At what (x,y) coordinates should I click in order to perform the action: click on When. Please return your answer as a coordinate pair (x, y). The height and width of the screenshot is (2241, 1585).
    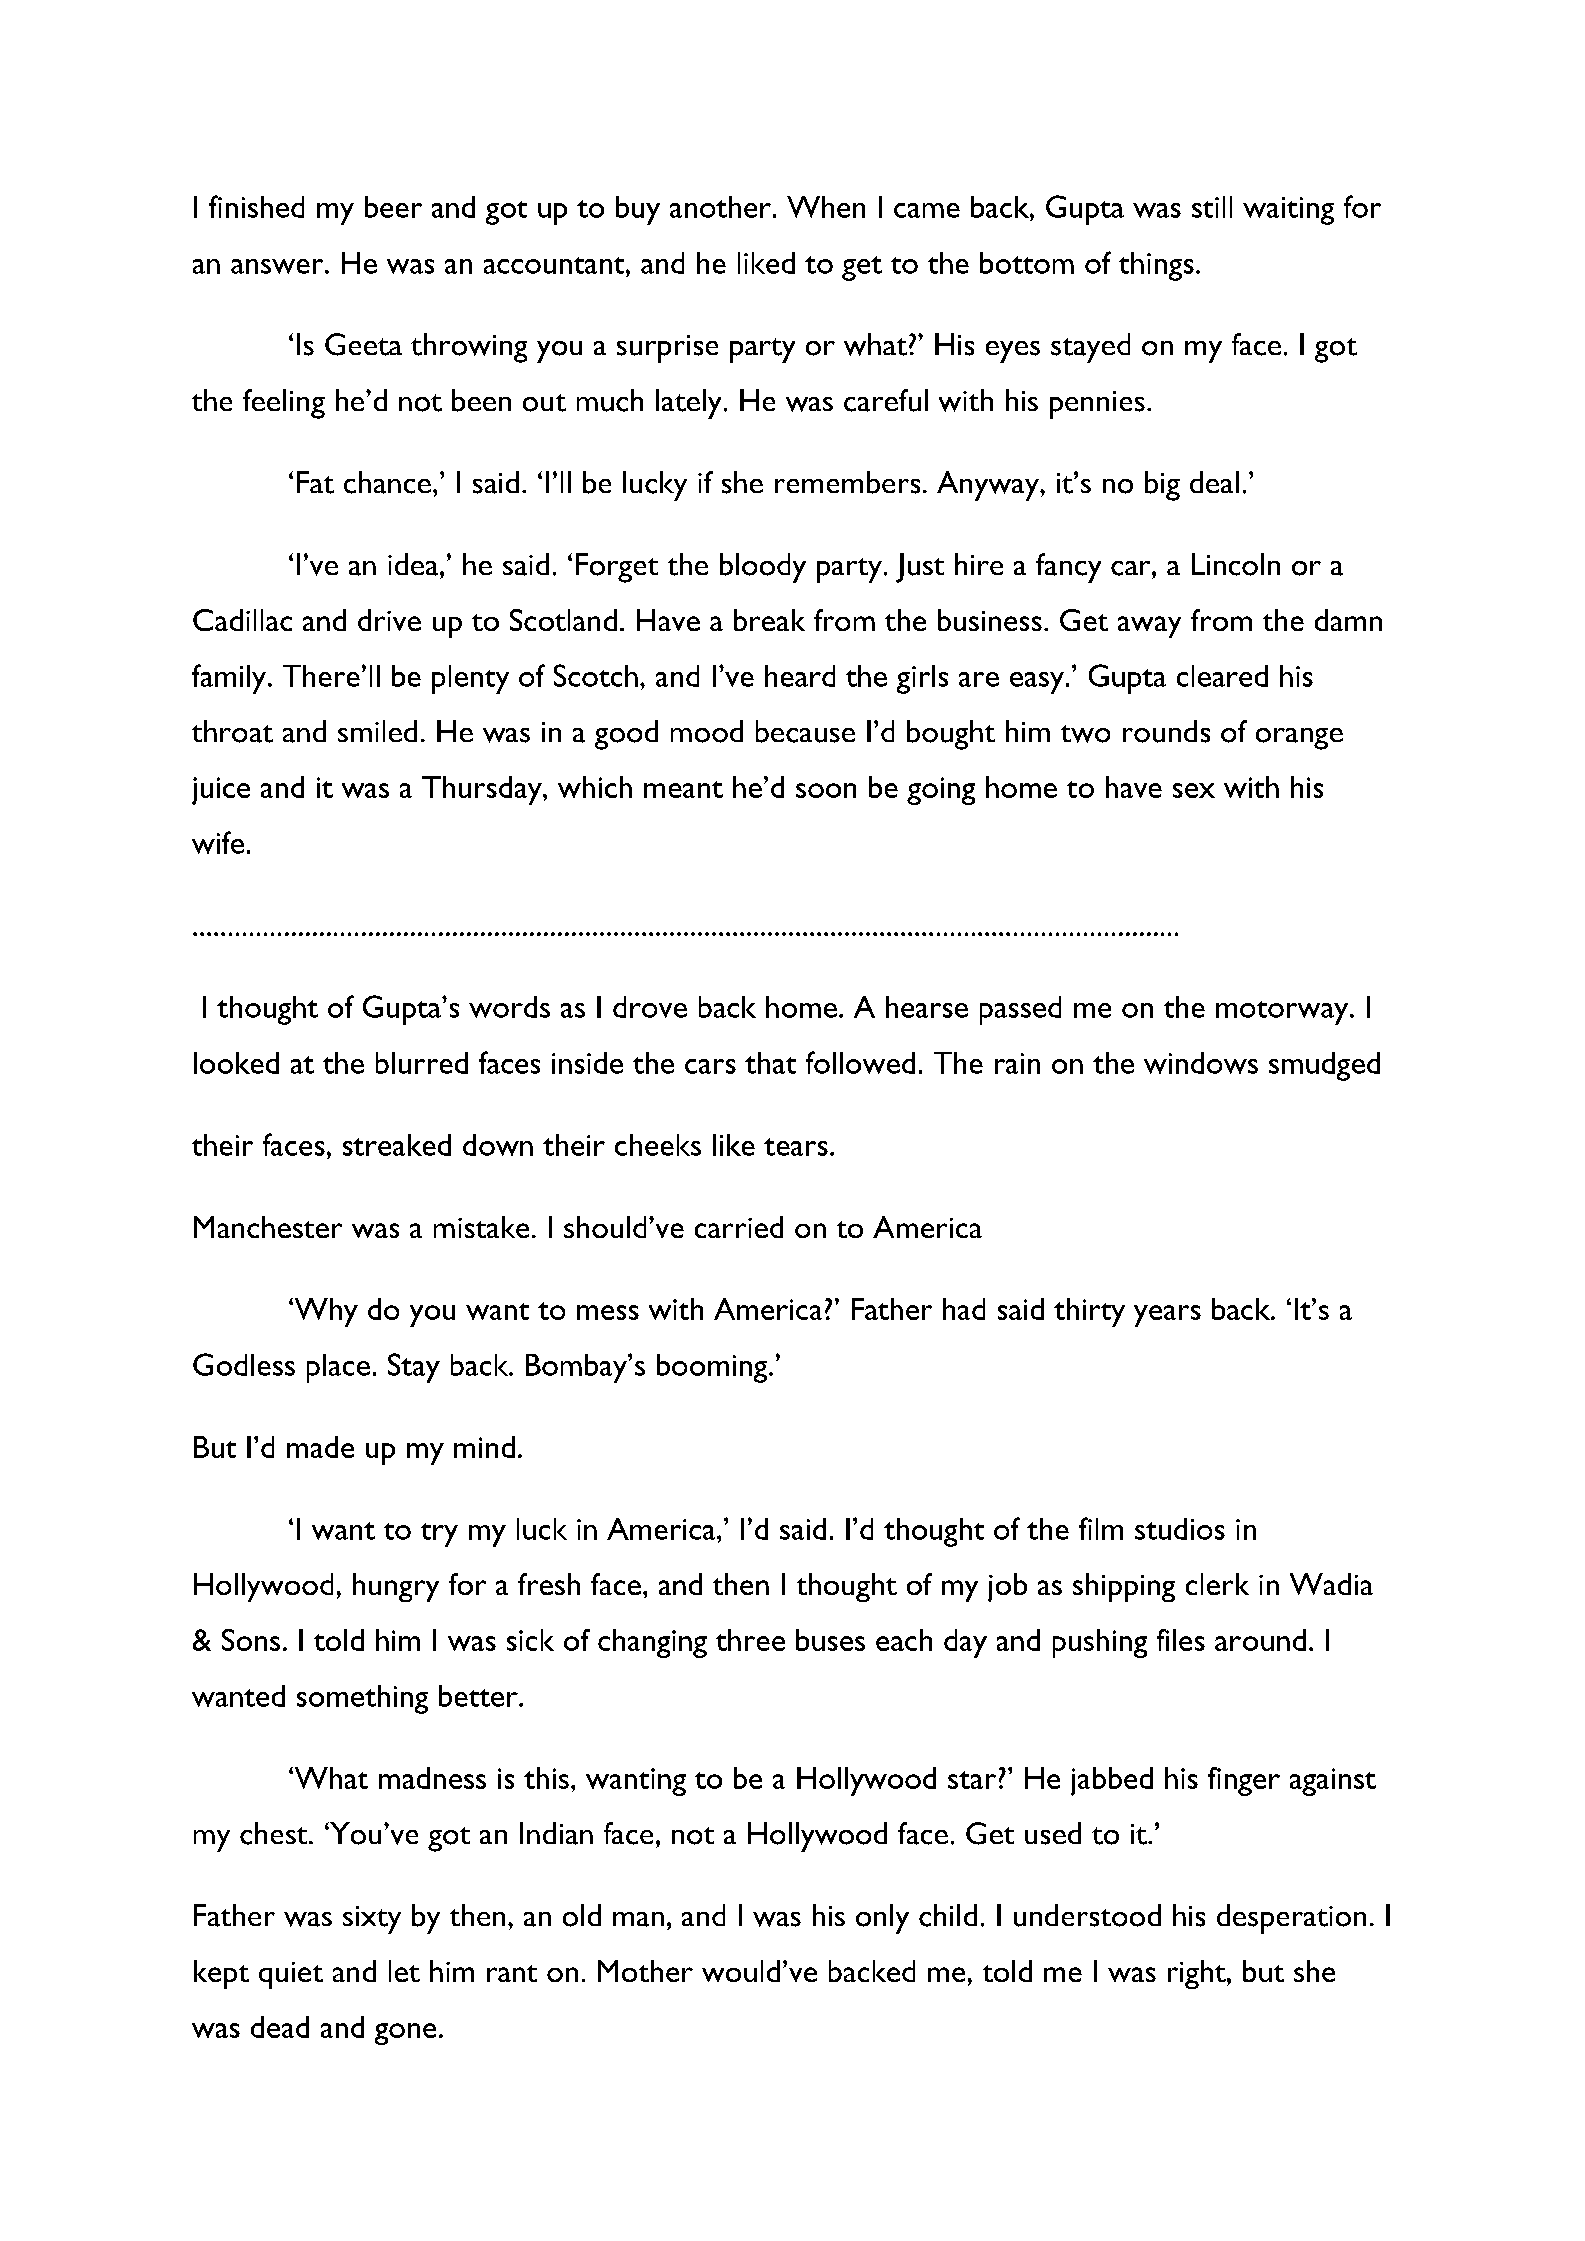
    Looking at the image, I should click on (826, 207).
